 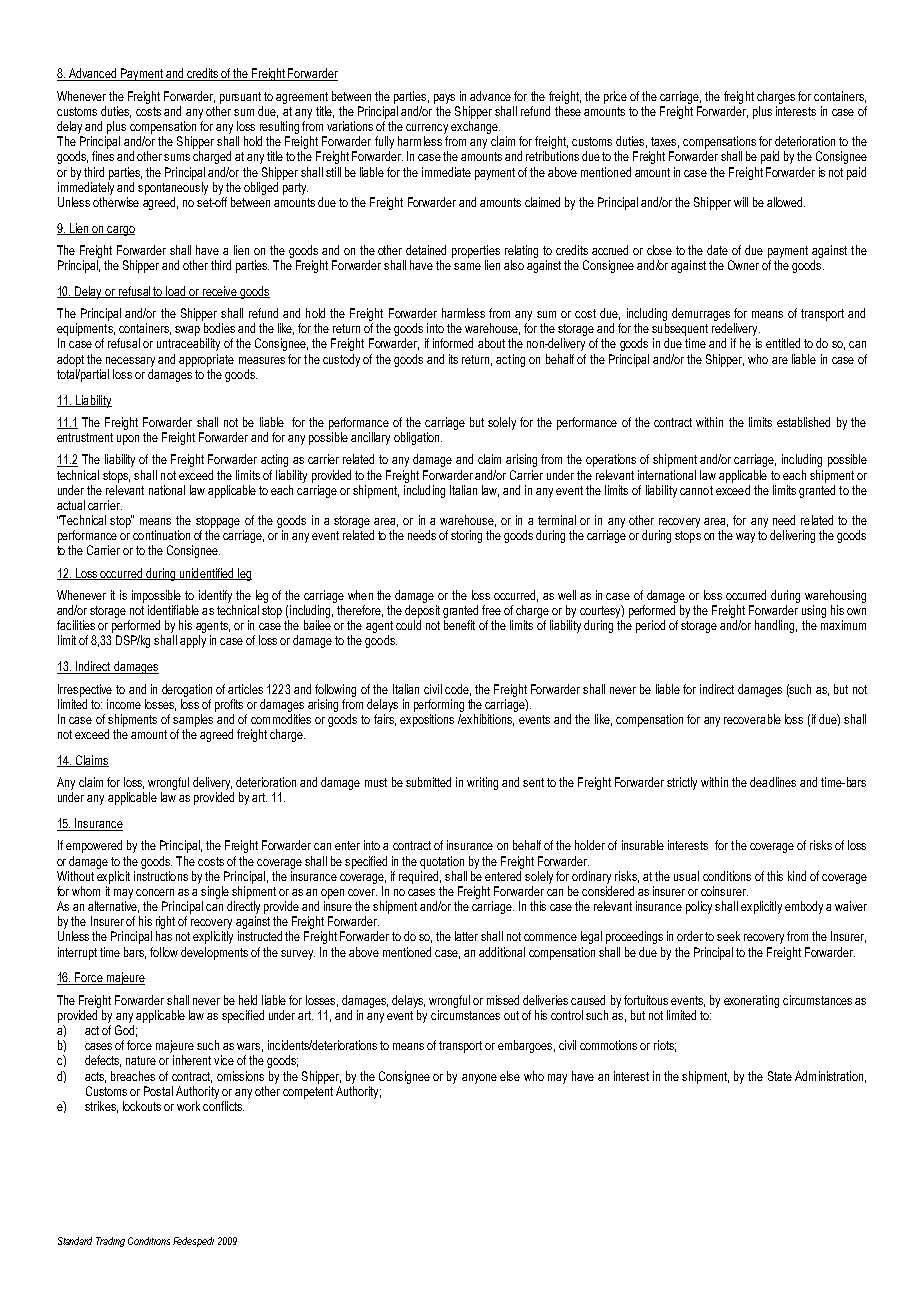 I want to click on performing, so click(x=439, y=705).
